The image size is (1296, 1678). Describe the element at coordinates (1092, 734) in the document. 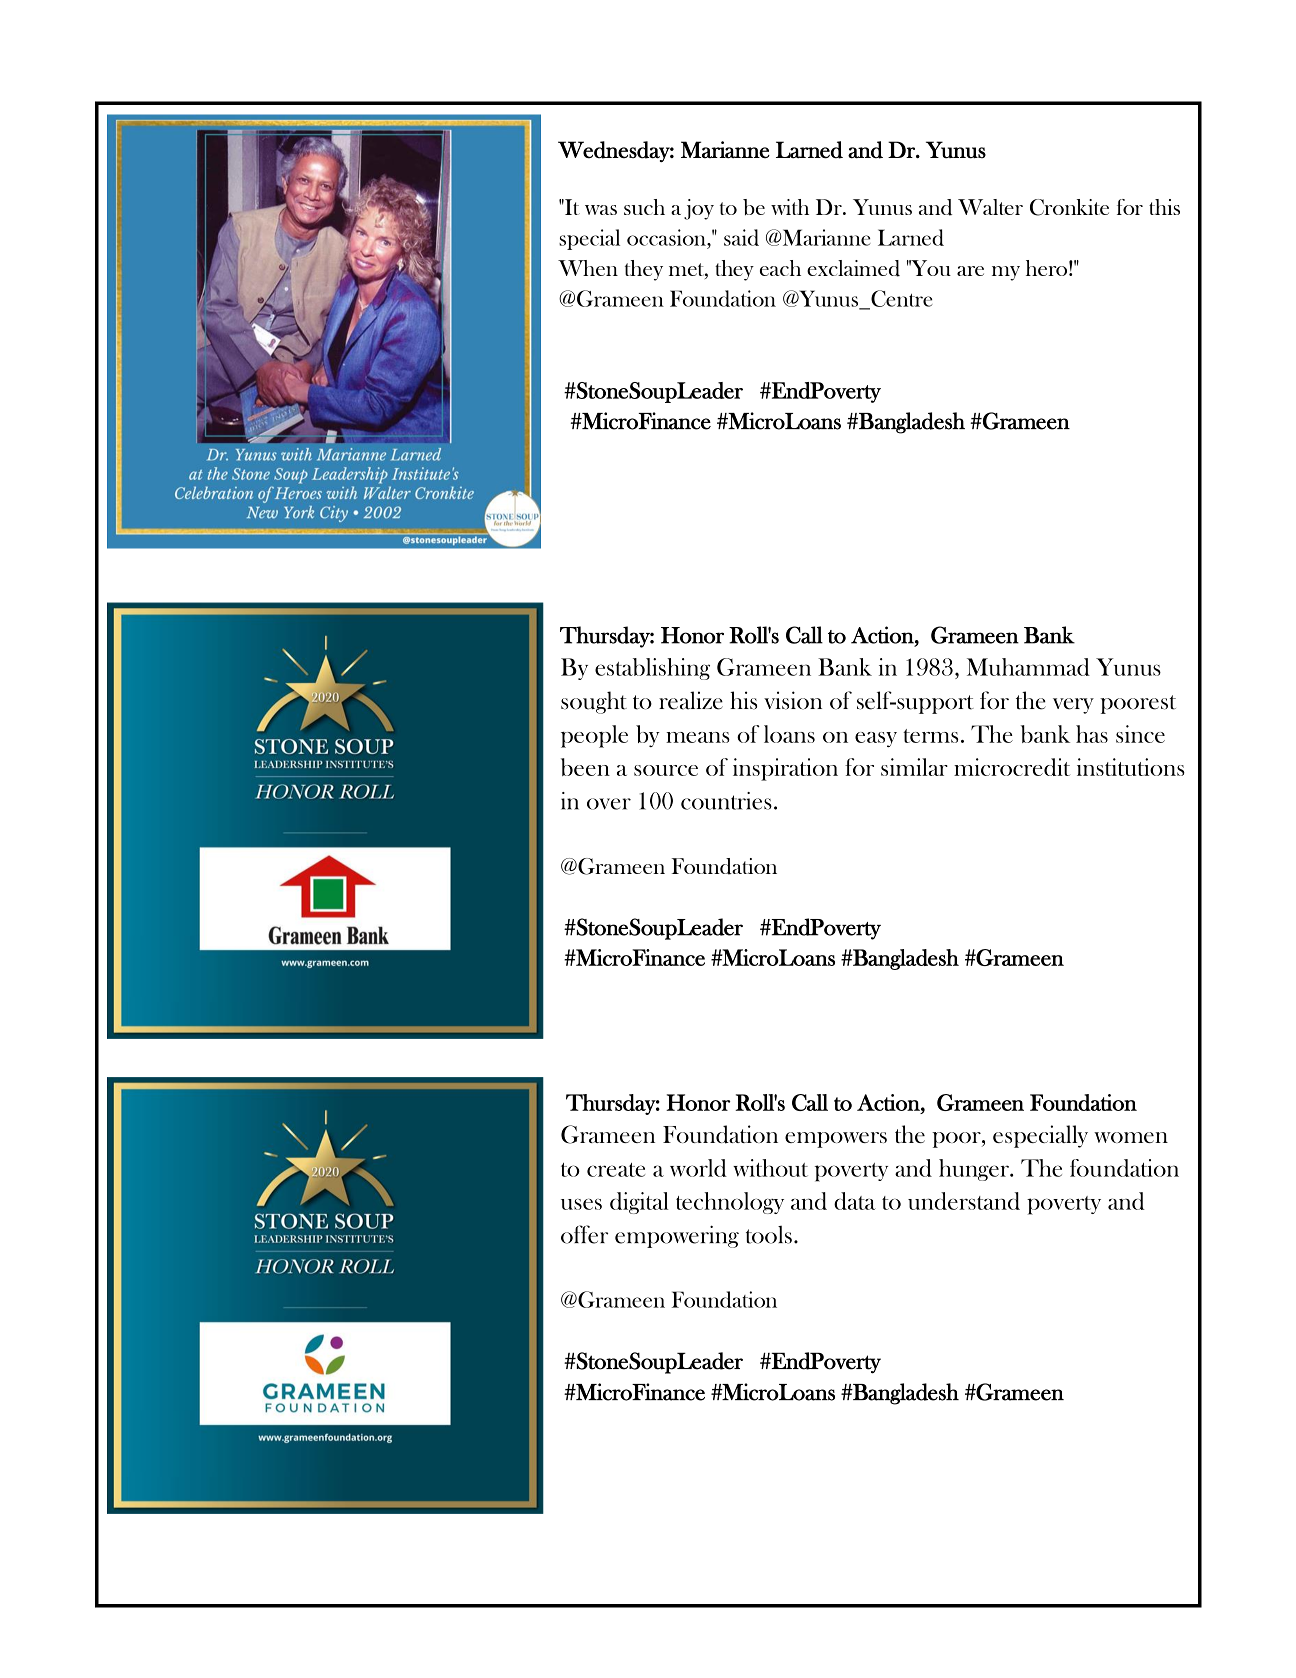

I see `has` at that location.
